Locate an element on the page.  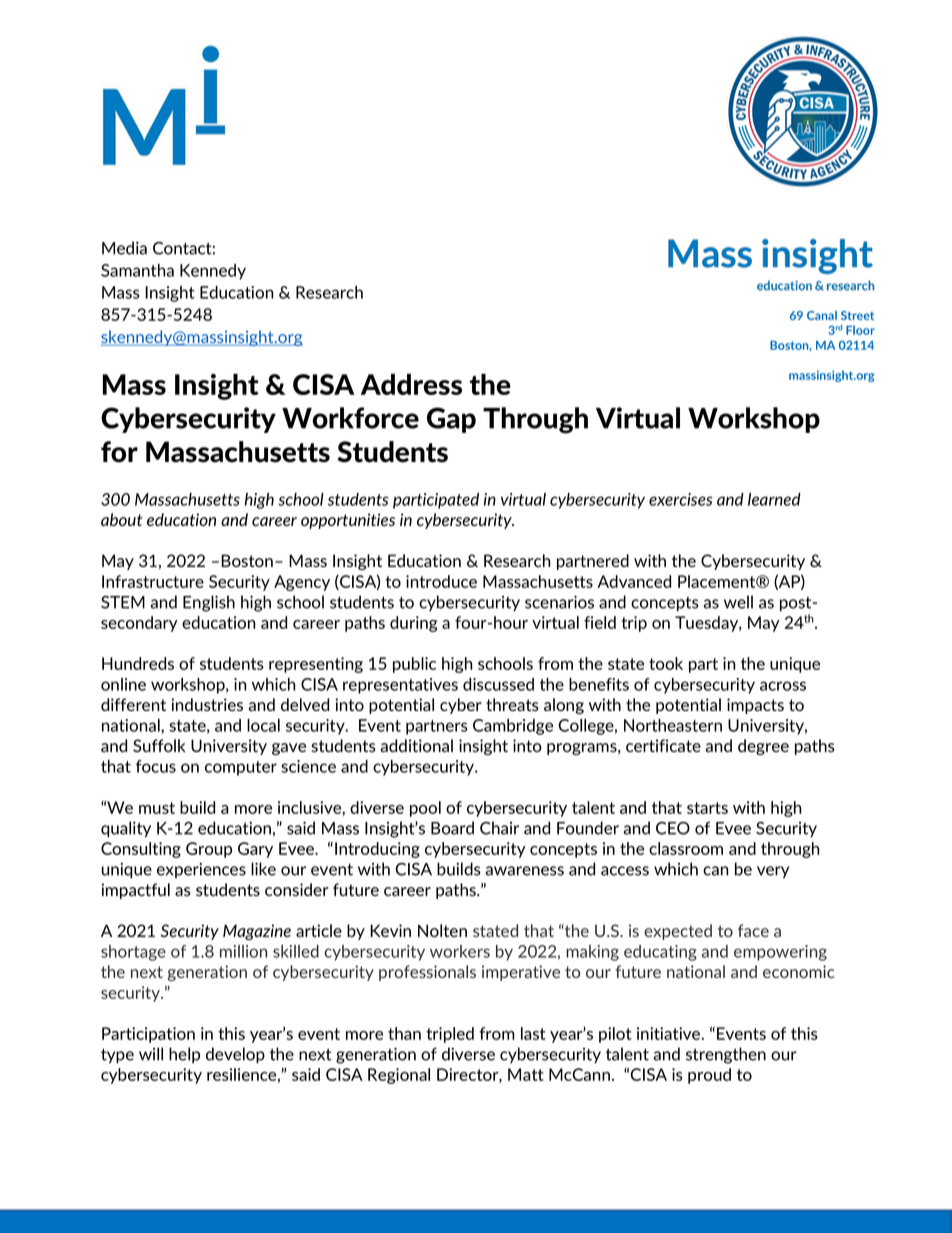
introduce is located at coordinates (441, 581).
